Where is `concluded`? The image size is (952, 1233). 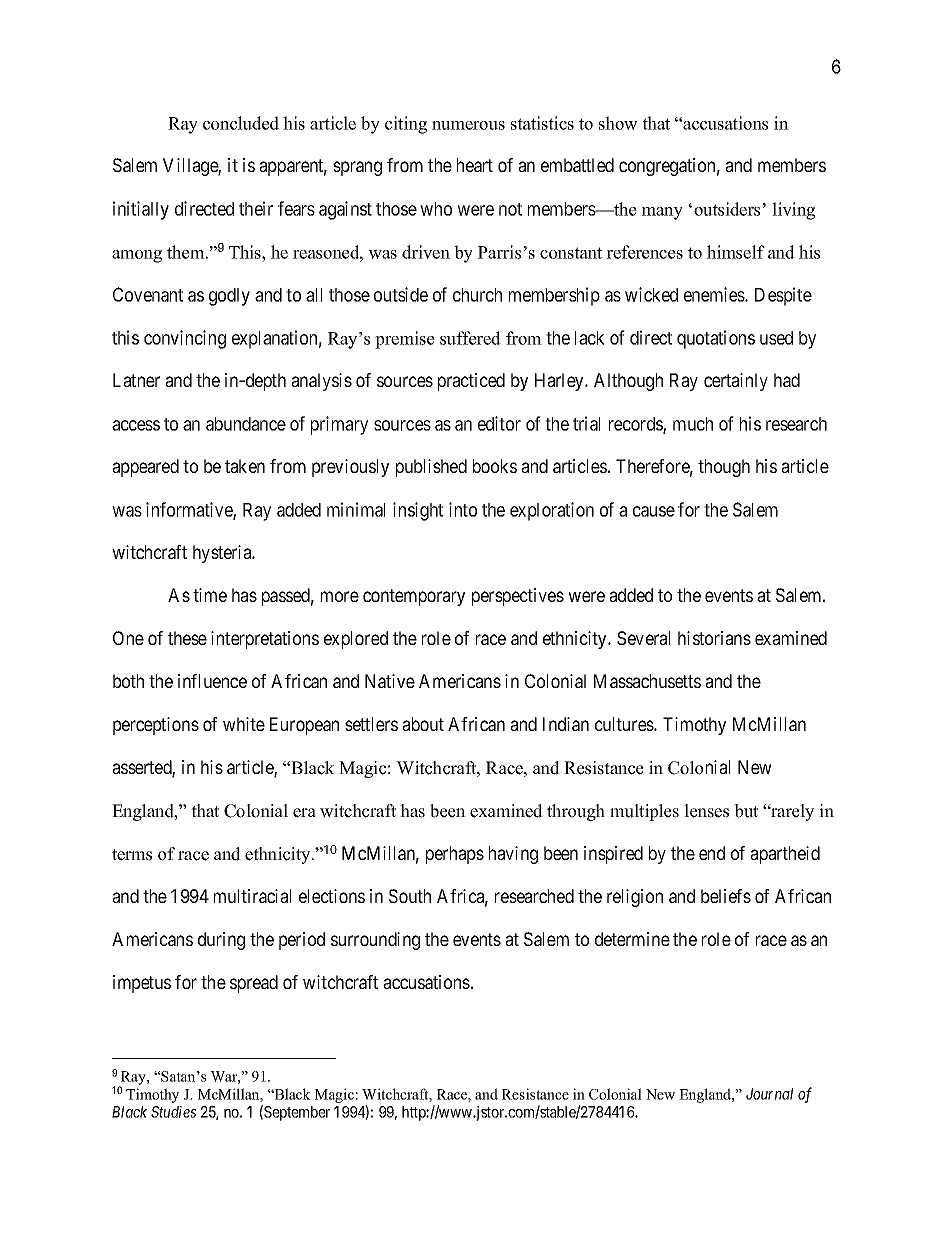 concluded is located at coordinates (241, 123).
